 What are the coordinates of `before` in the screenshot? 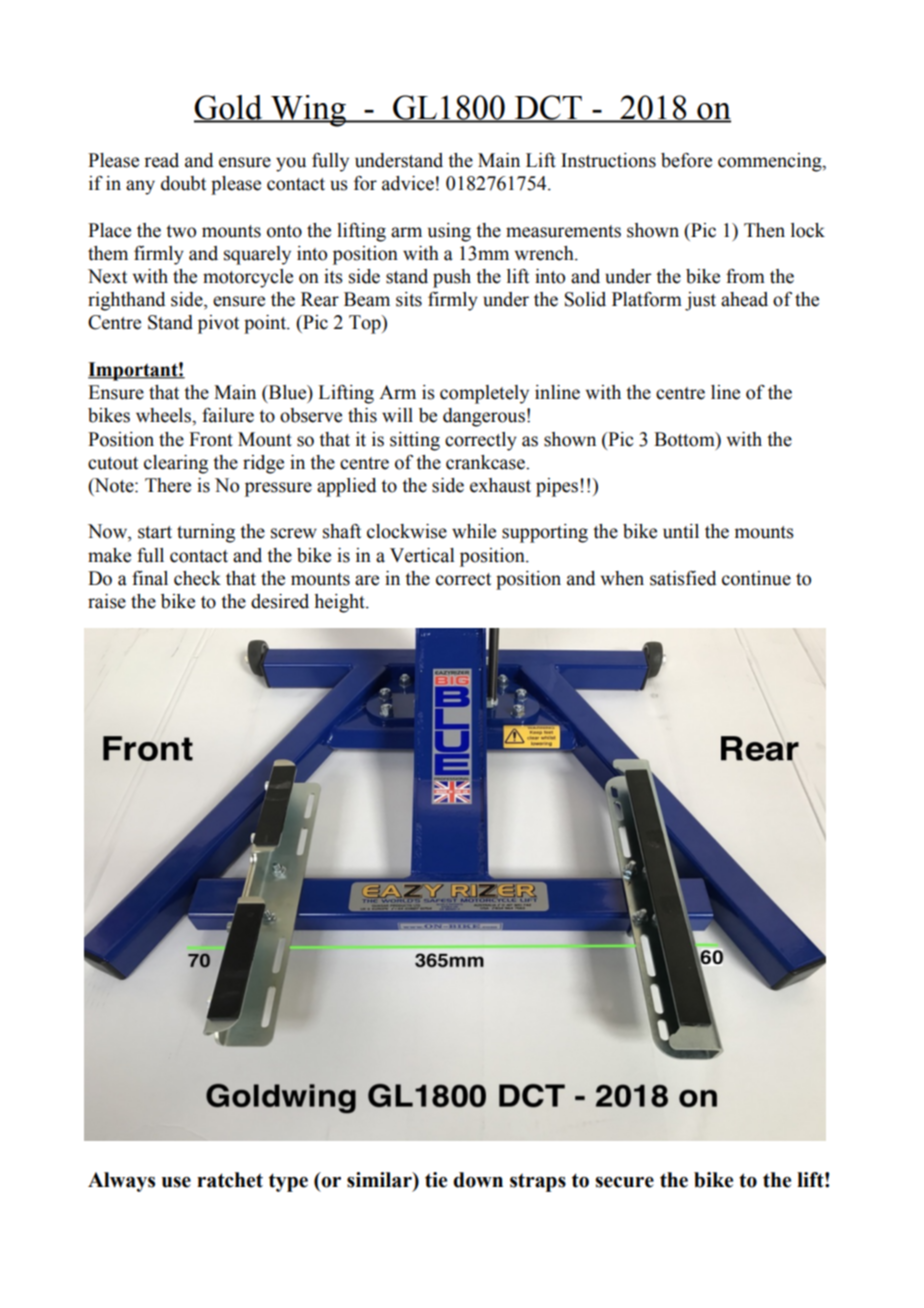 It's located at (686, 160).
